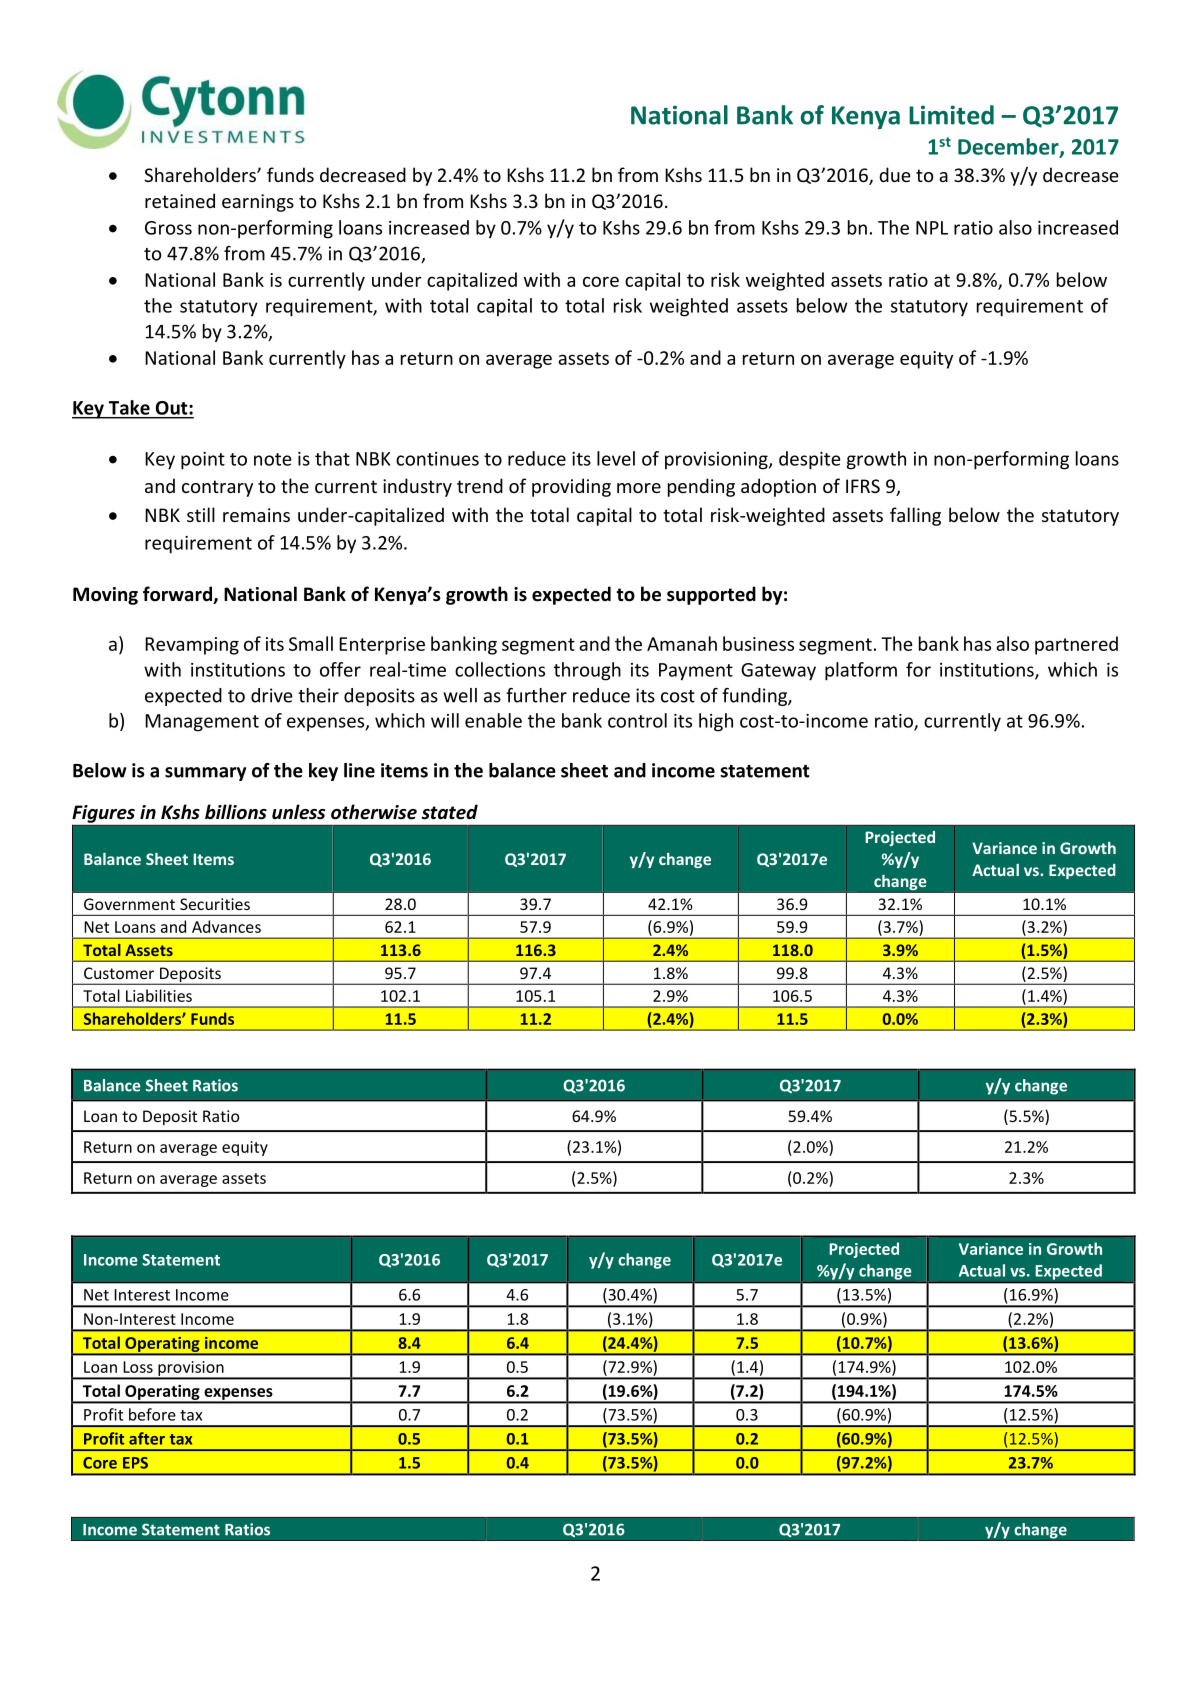 The width and height of the screenshot is (1191, 1684). I want to click on summary, so click(205, 774).
